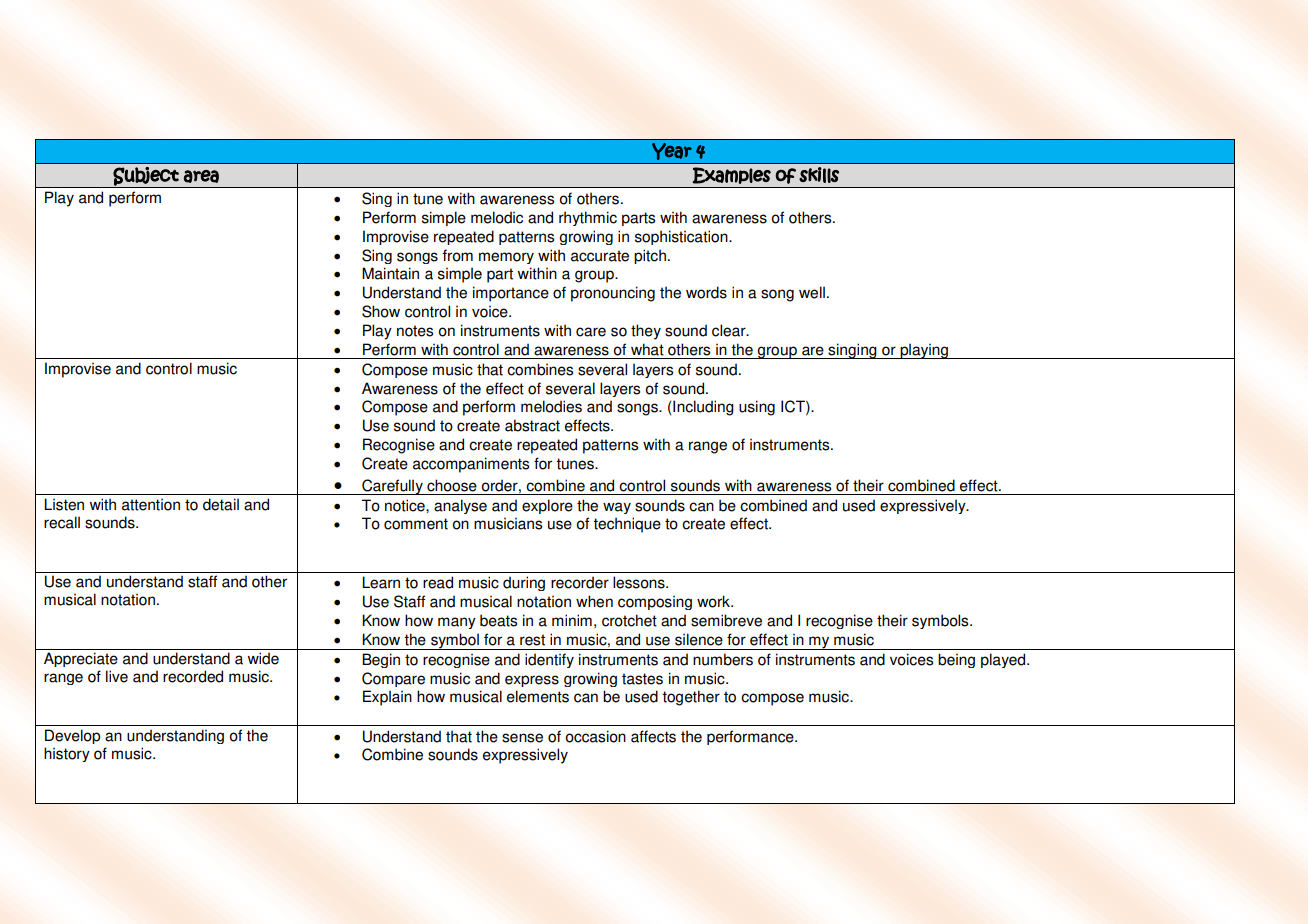  I want to click on affects, so click(653, 736).
